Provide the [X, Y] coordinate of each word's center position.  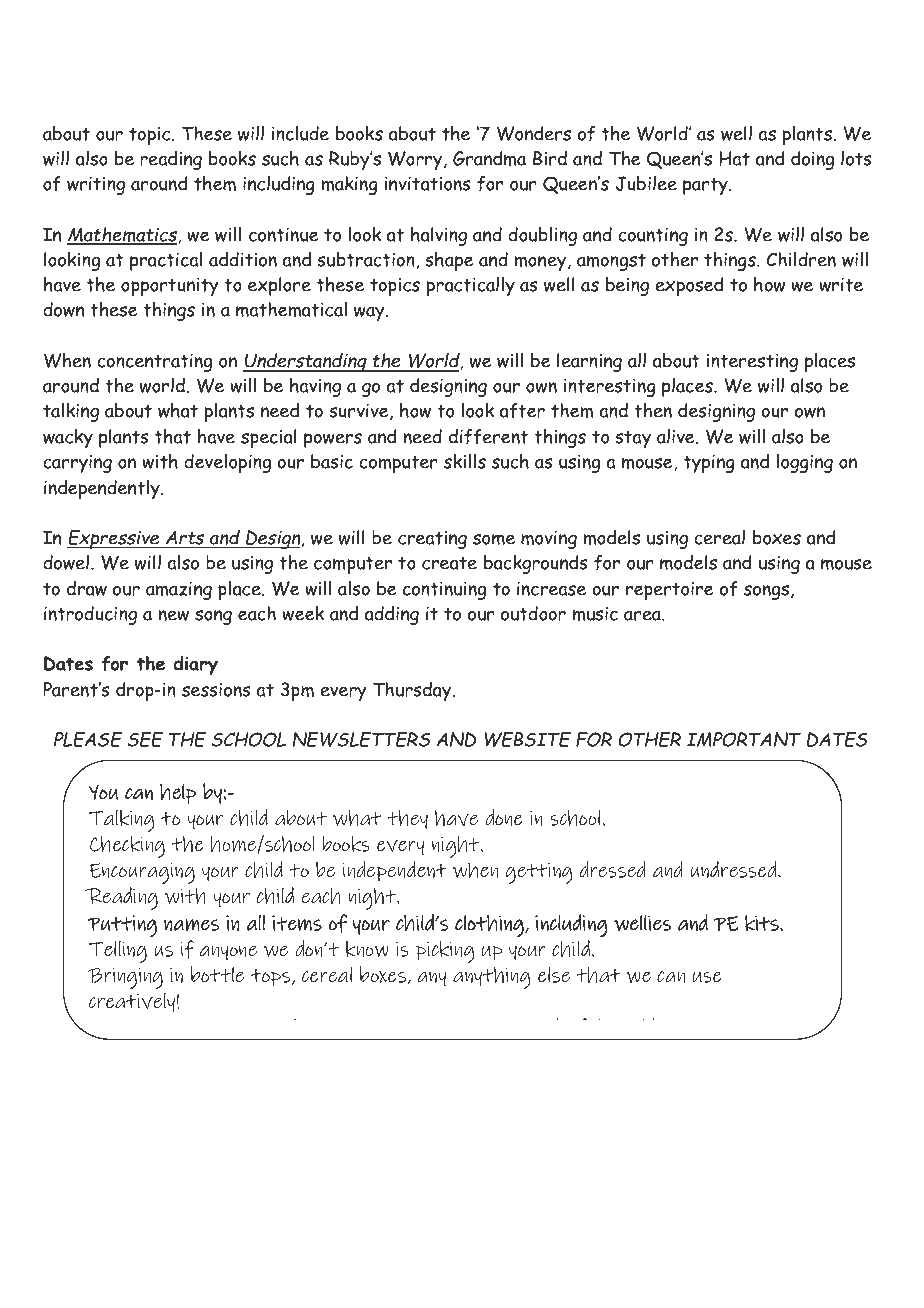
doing [812, 160]
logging [805, 463]
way [370, 313]
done [504, 817]
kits [763, 923]
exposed [689, 286]
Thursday [413, 691]
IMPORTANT [744, 739]
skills [465, 461]
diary [195, 665]
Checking [127, 847]
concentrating [154, 362]
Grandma [489, 158]
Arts [185, 538]
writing [96, 185]
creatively [132, 1003]
